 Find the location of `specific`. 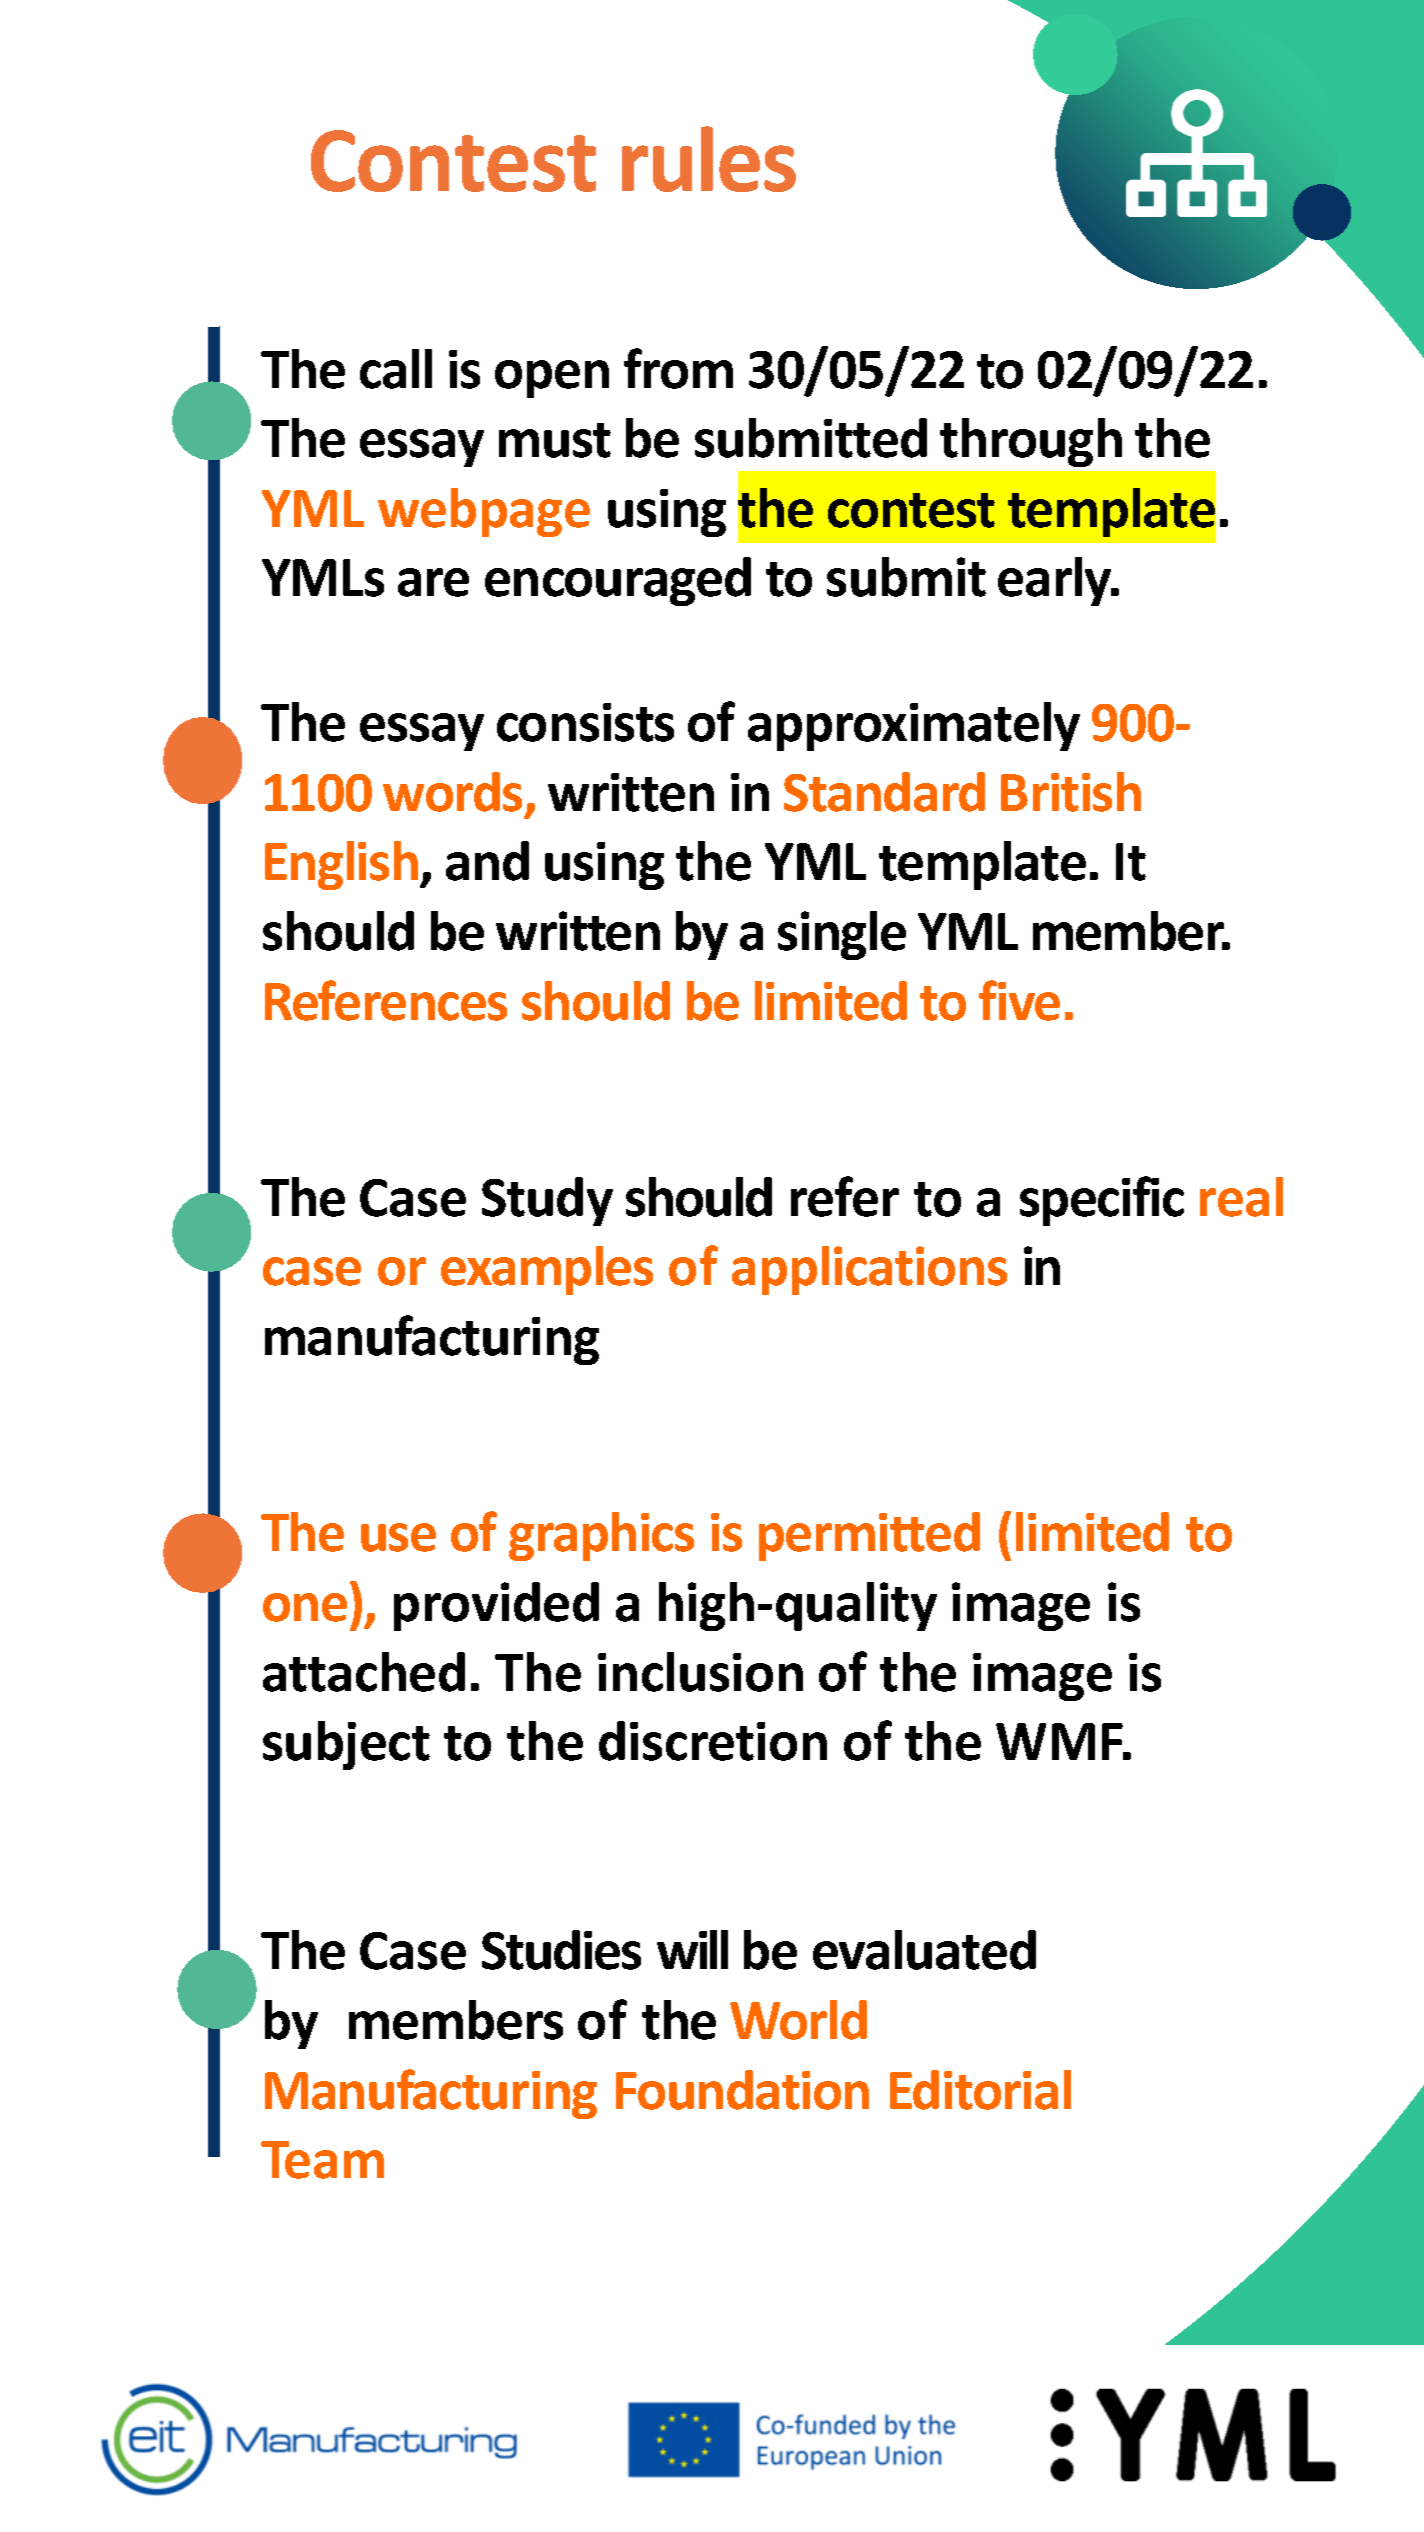

specific is located at coordinates (1102, 1201).
